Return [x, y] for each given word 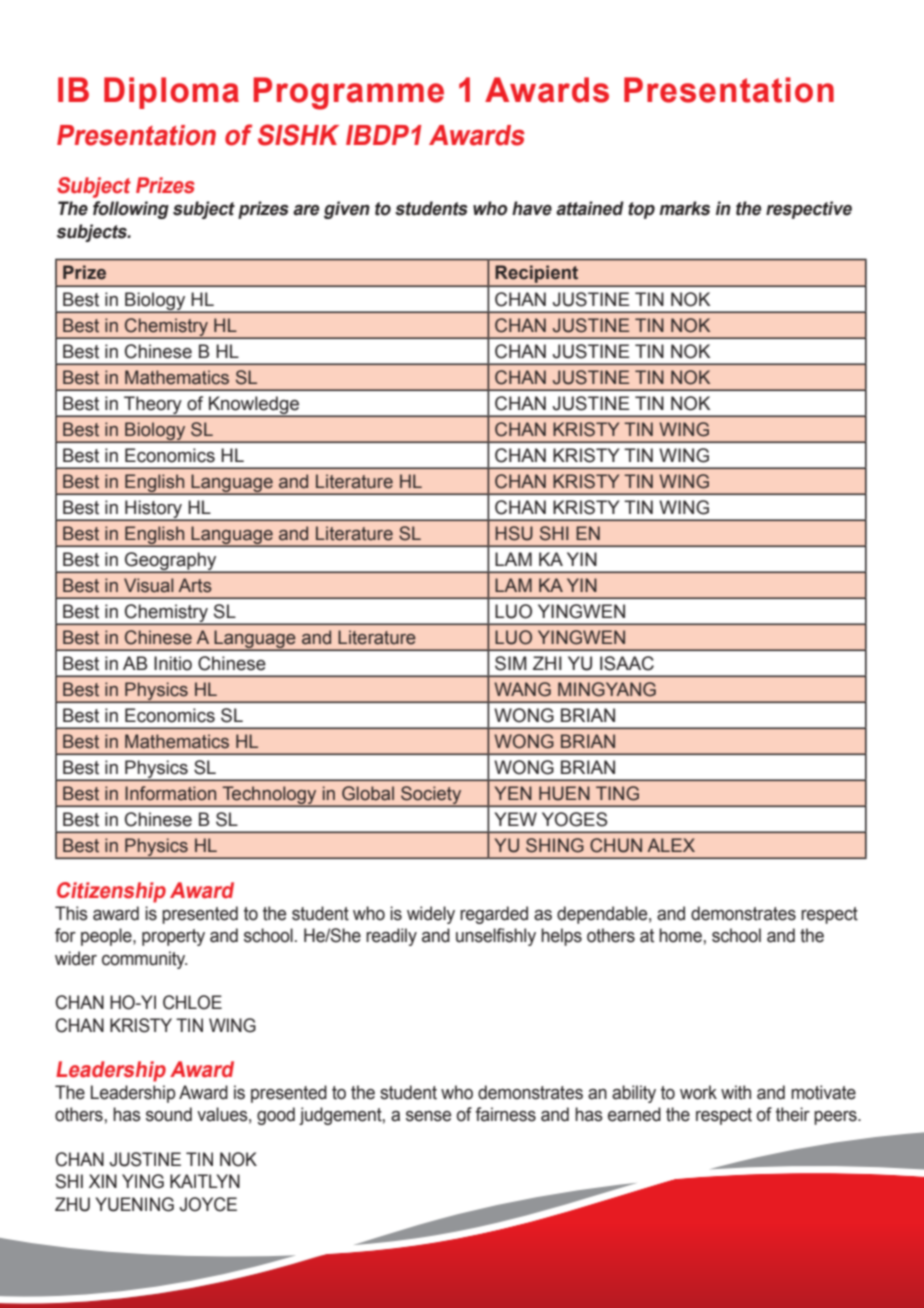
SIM [511, 663]
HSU [514, 533]
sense [428, 1116]
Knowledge [254, 406]
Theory [153, 406]
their [793, 1114]
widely [431, 915]
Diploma [171, 93]
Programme [349, 93]
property [173, 937]
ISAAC [627, 663]
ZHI [547, 663]
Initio [173, 663]
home [680, 935]
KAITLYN [205, 1181]
